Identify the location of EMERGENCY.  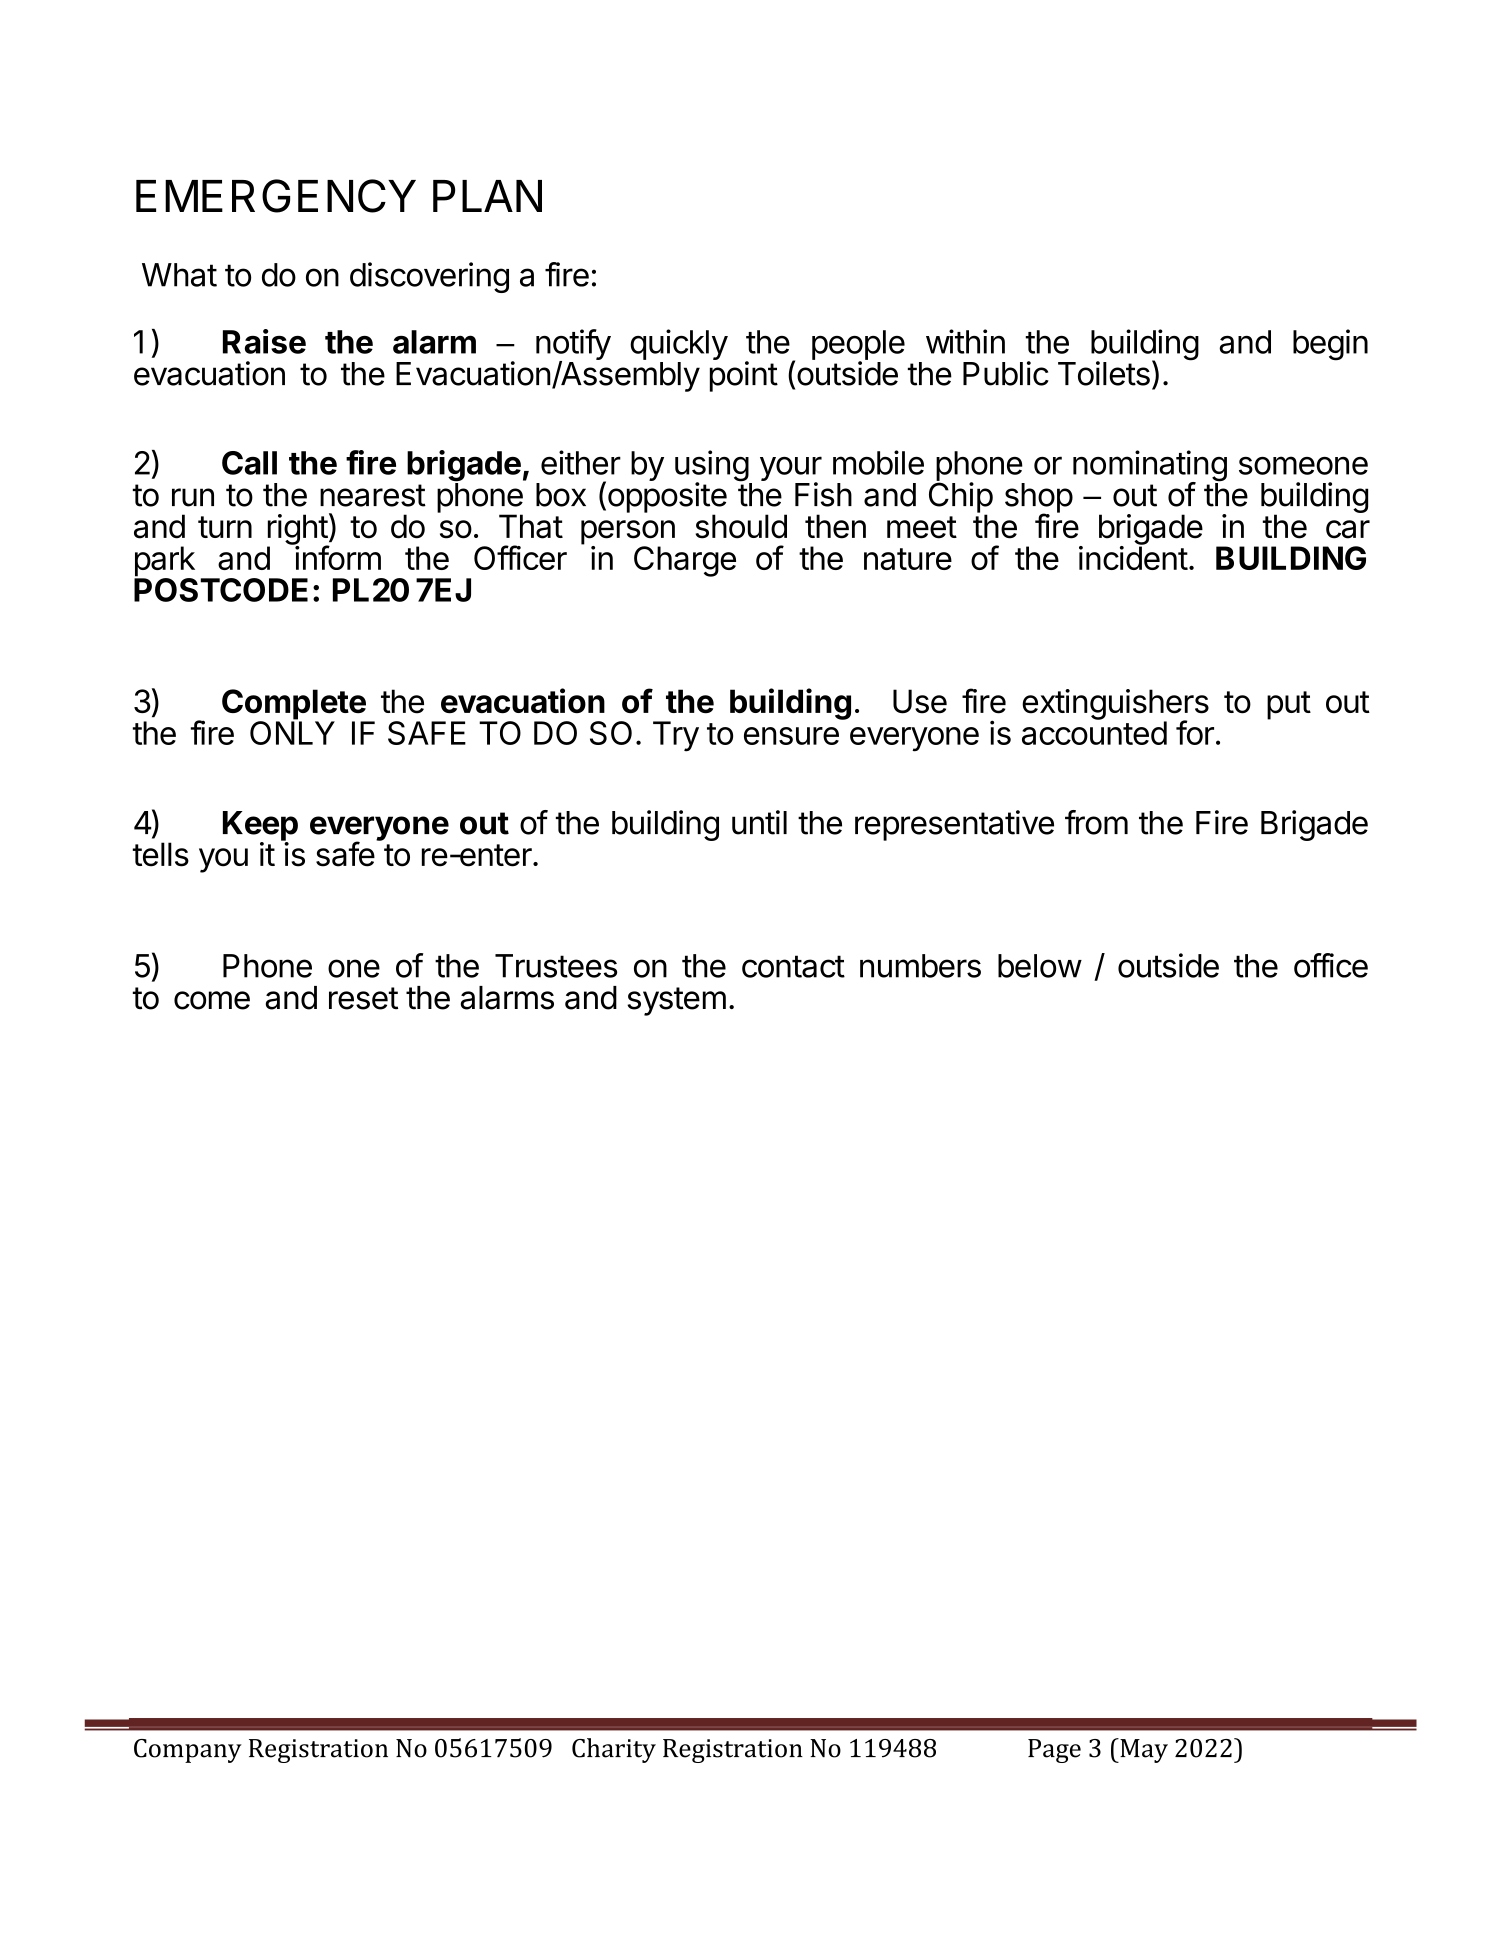
(276, 196).
